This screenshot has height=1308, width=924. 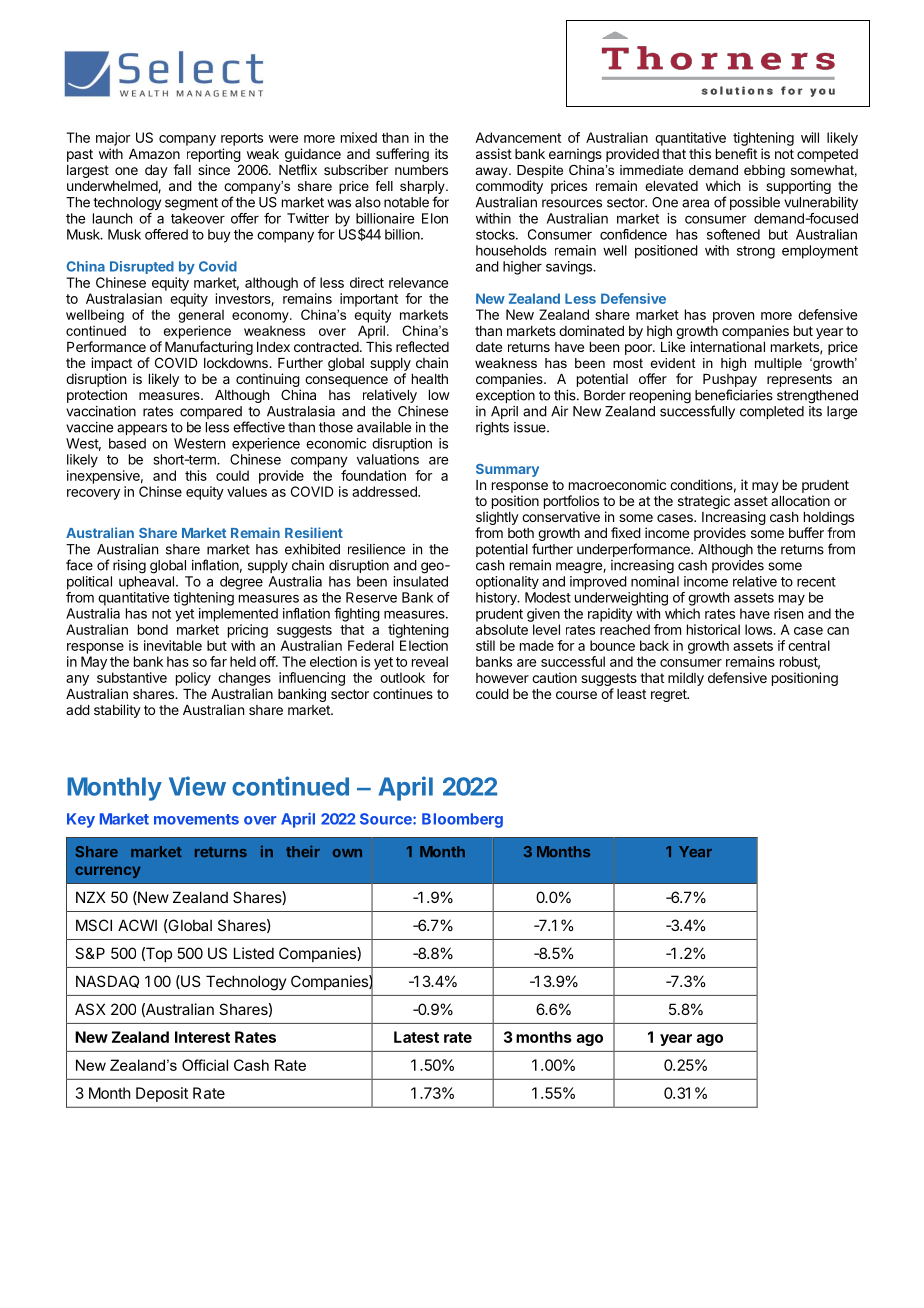 I want to click on beneficiaries, so click(x=734, y=395).
